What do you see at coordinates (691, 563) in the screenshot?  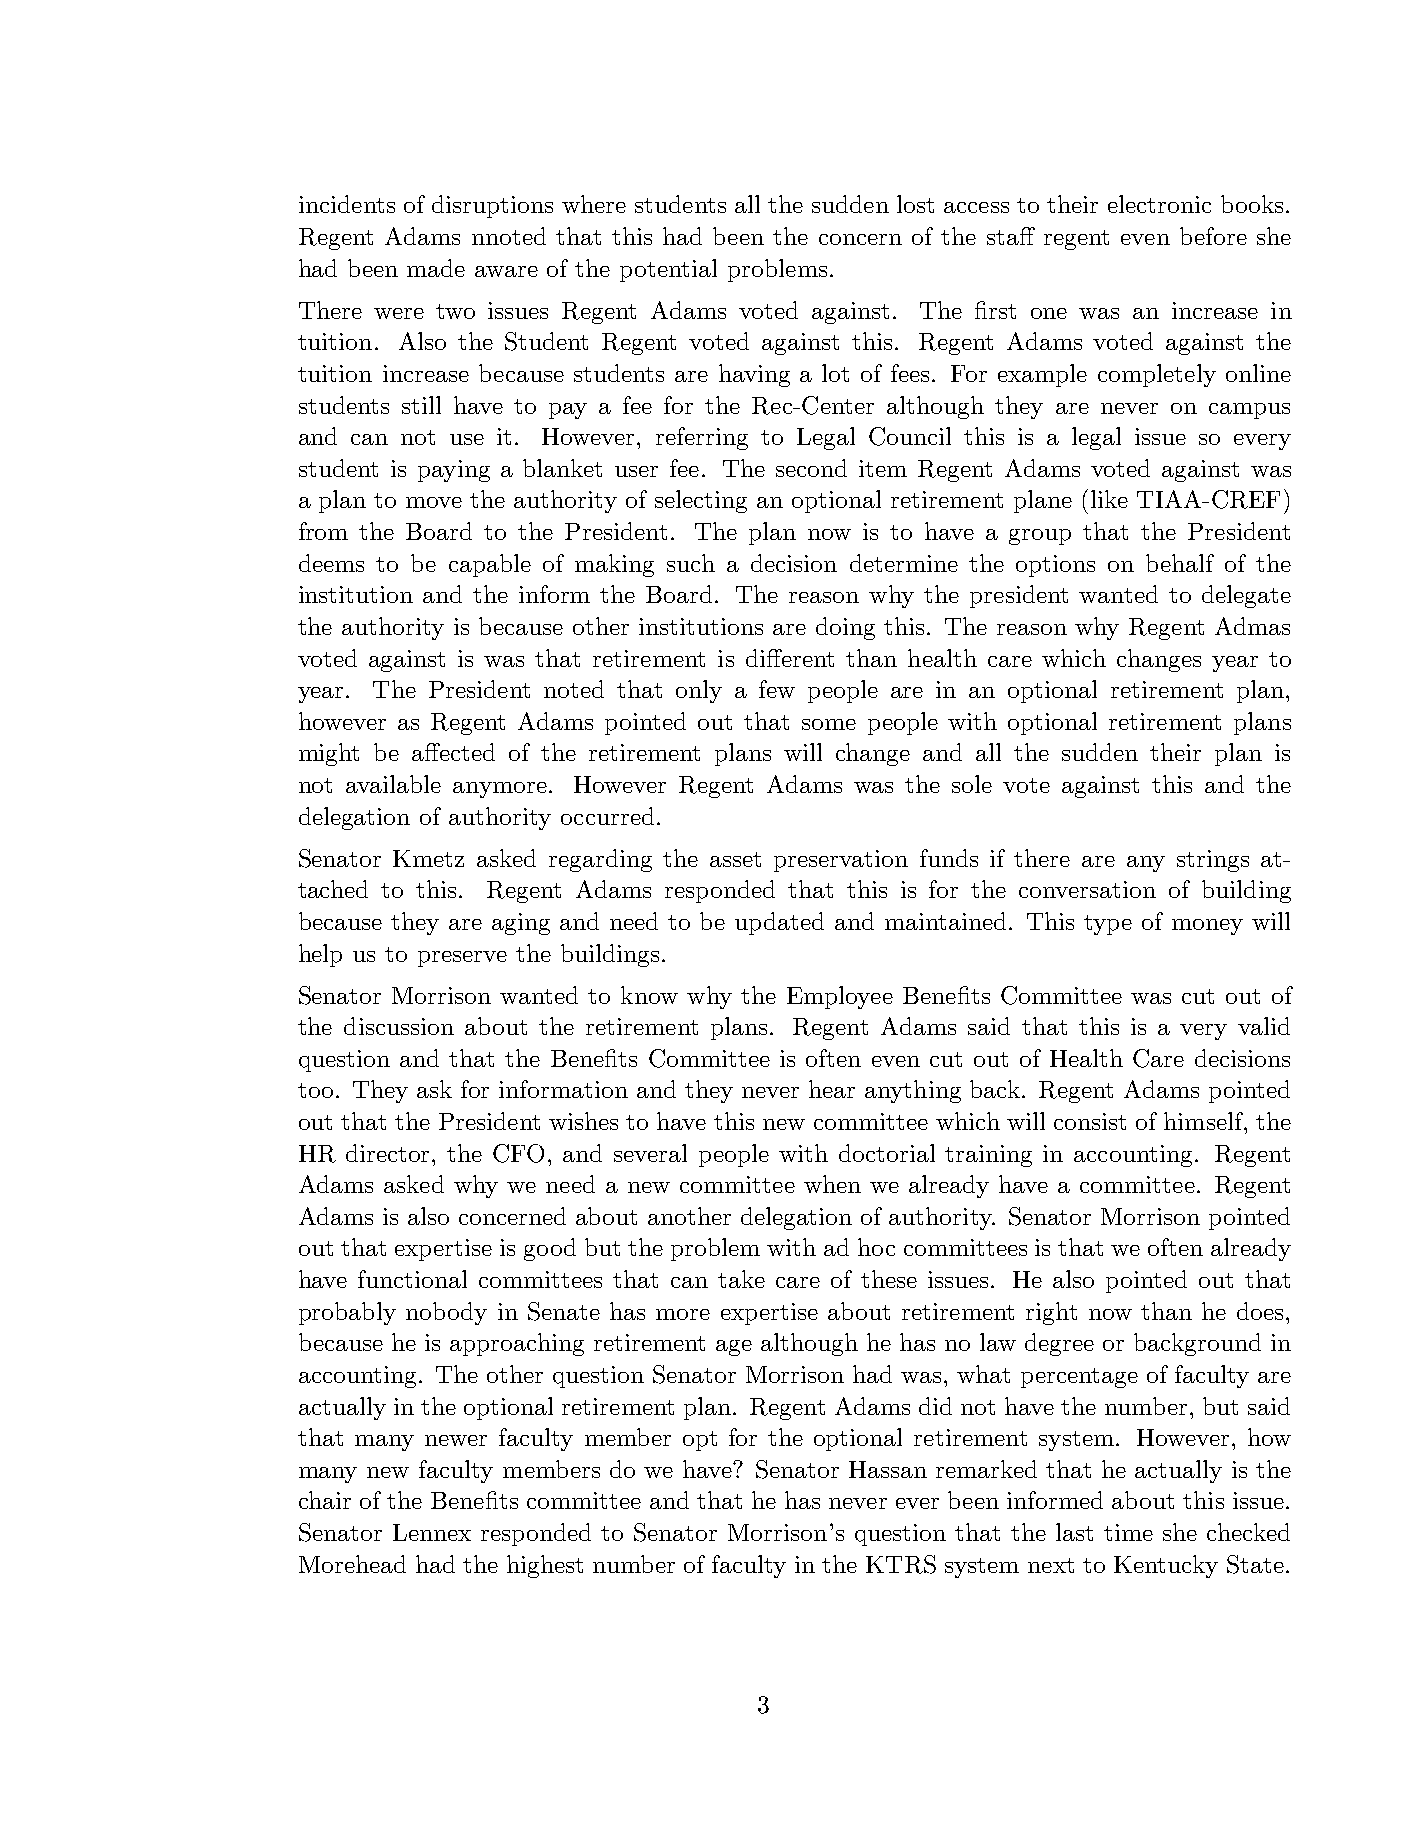 I see `such` at bounding box center [691, 563].
